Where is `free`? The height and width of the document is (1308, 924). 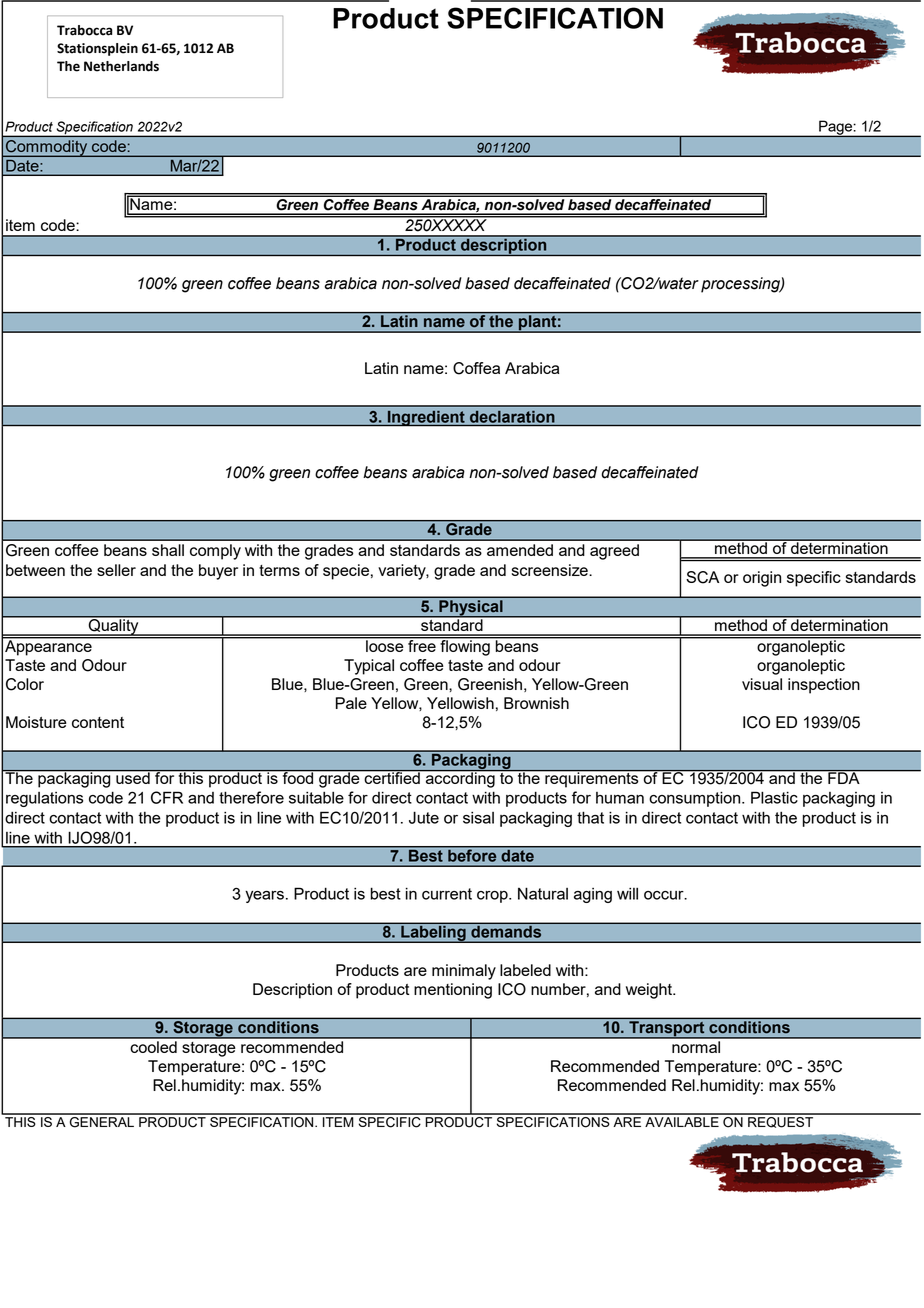 free is located at coordinates (422, 644).
